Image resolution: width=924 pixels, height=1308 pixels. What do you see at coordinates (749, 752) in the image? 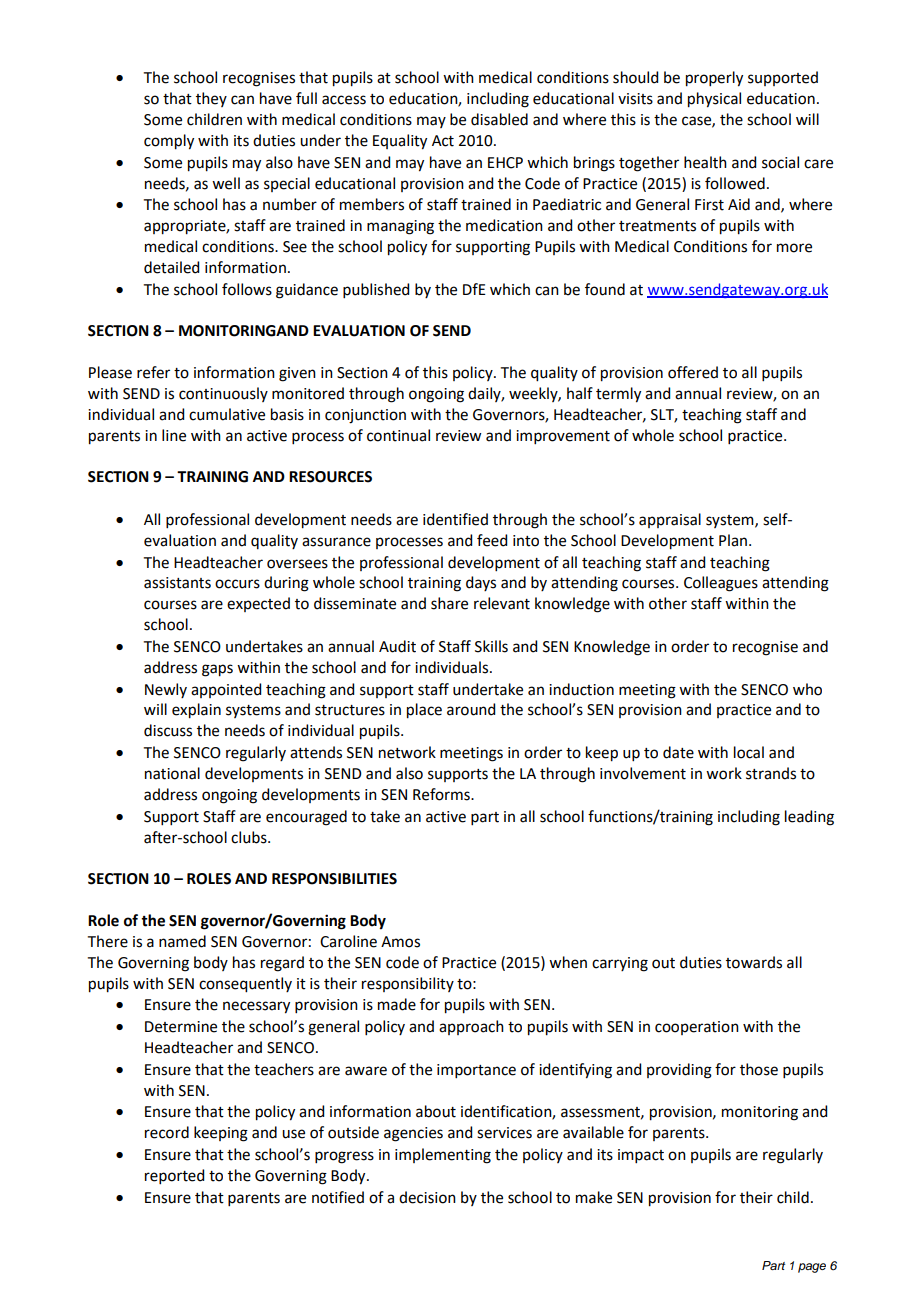
I see `local` at bounding box center [749, 752].
